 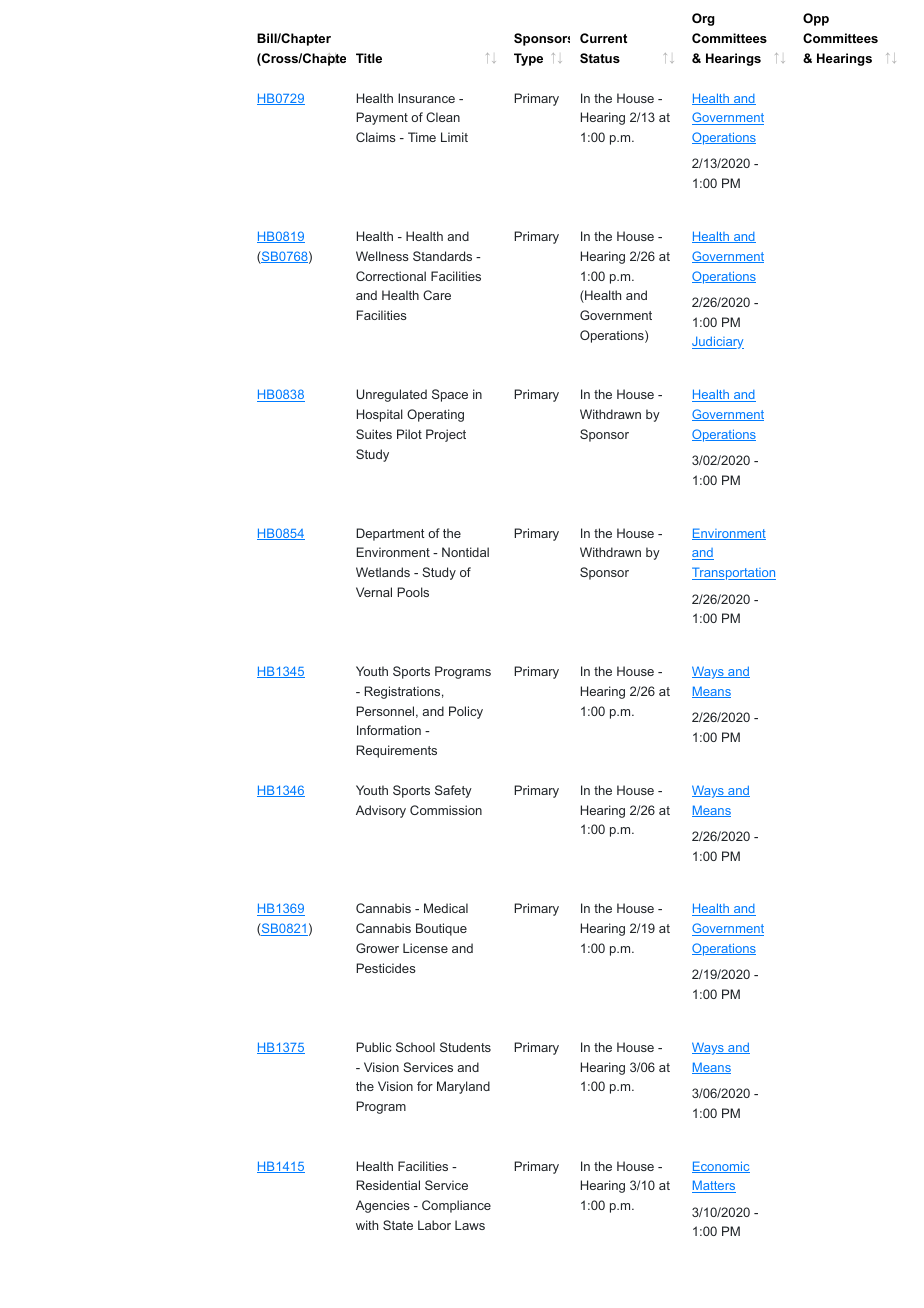 I want to click on Safety, so click(x=453, y=791).
